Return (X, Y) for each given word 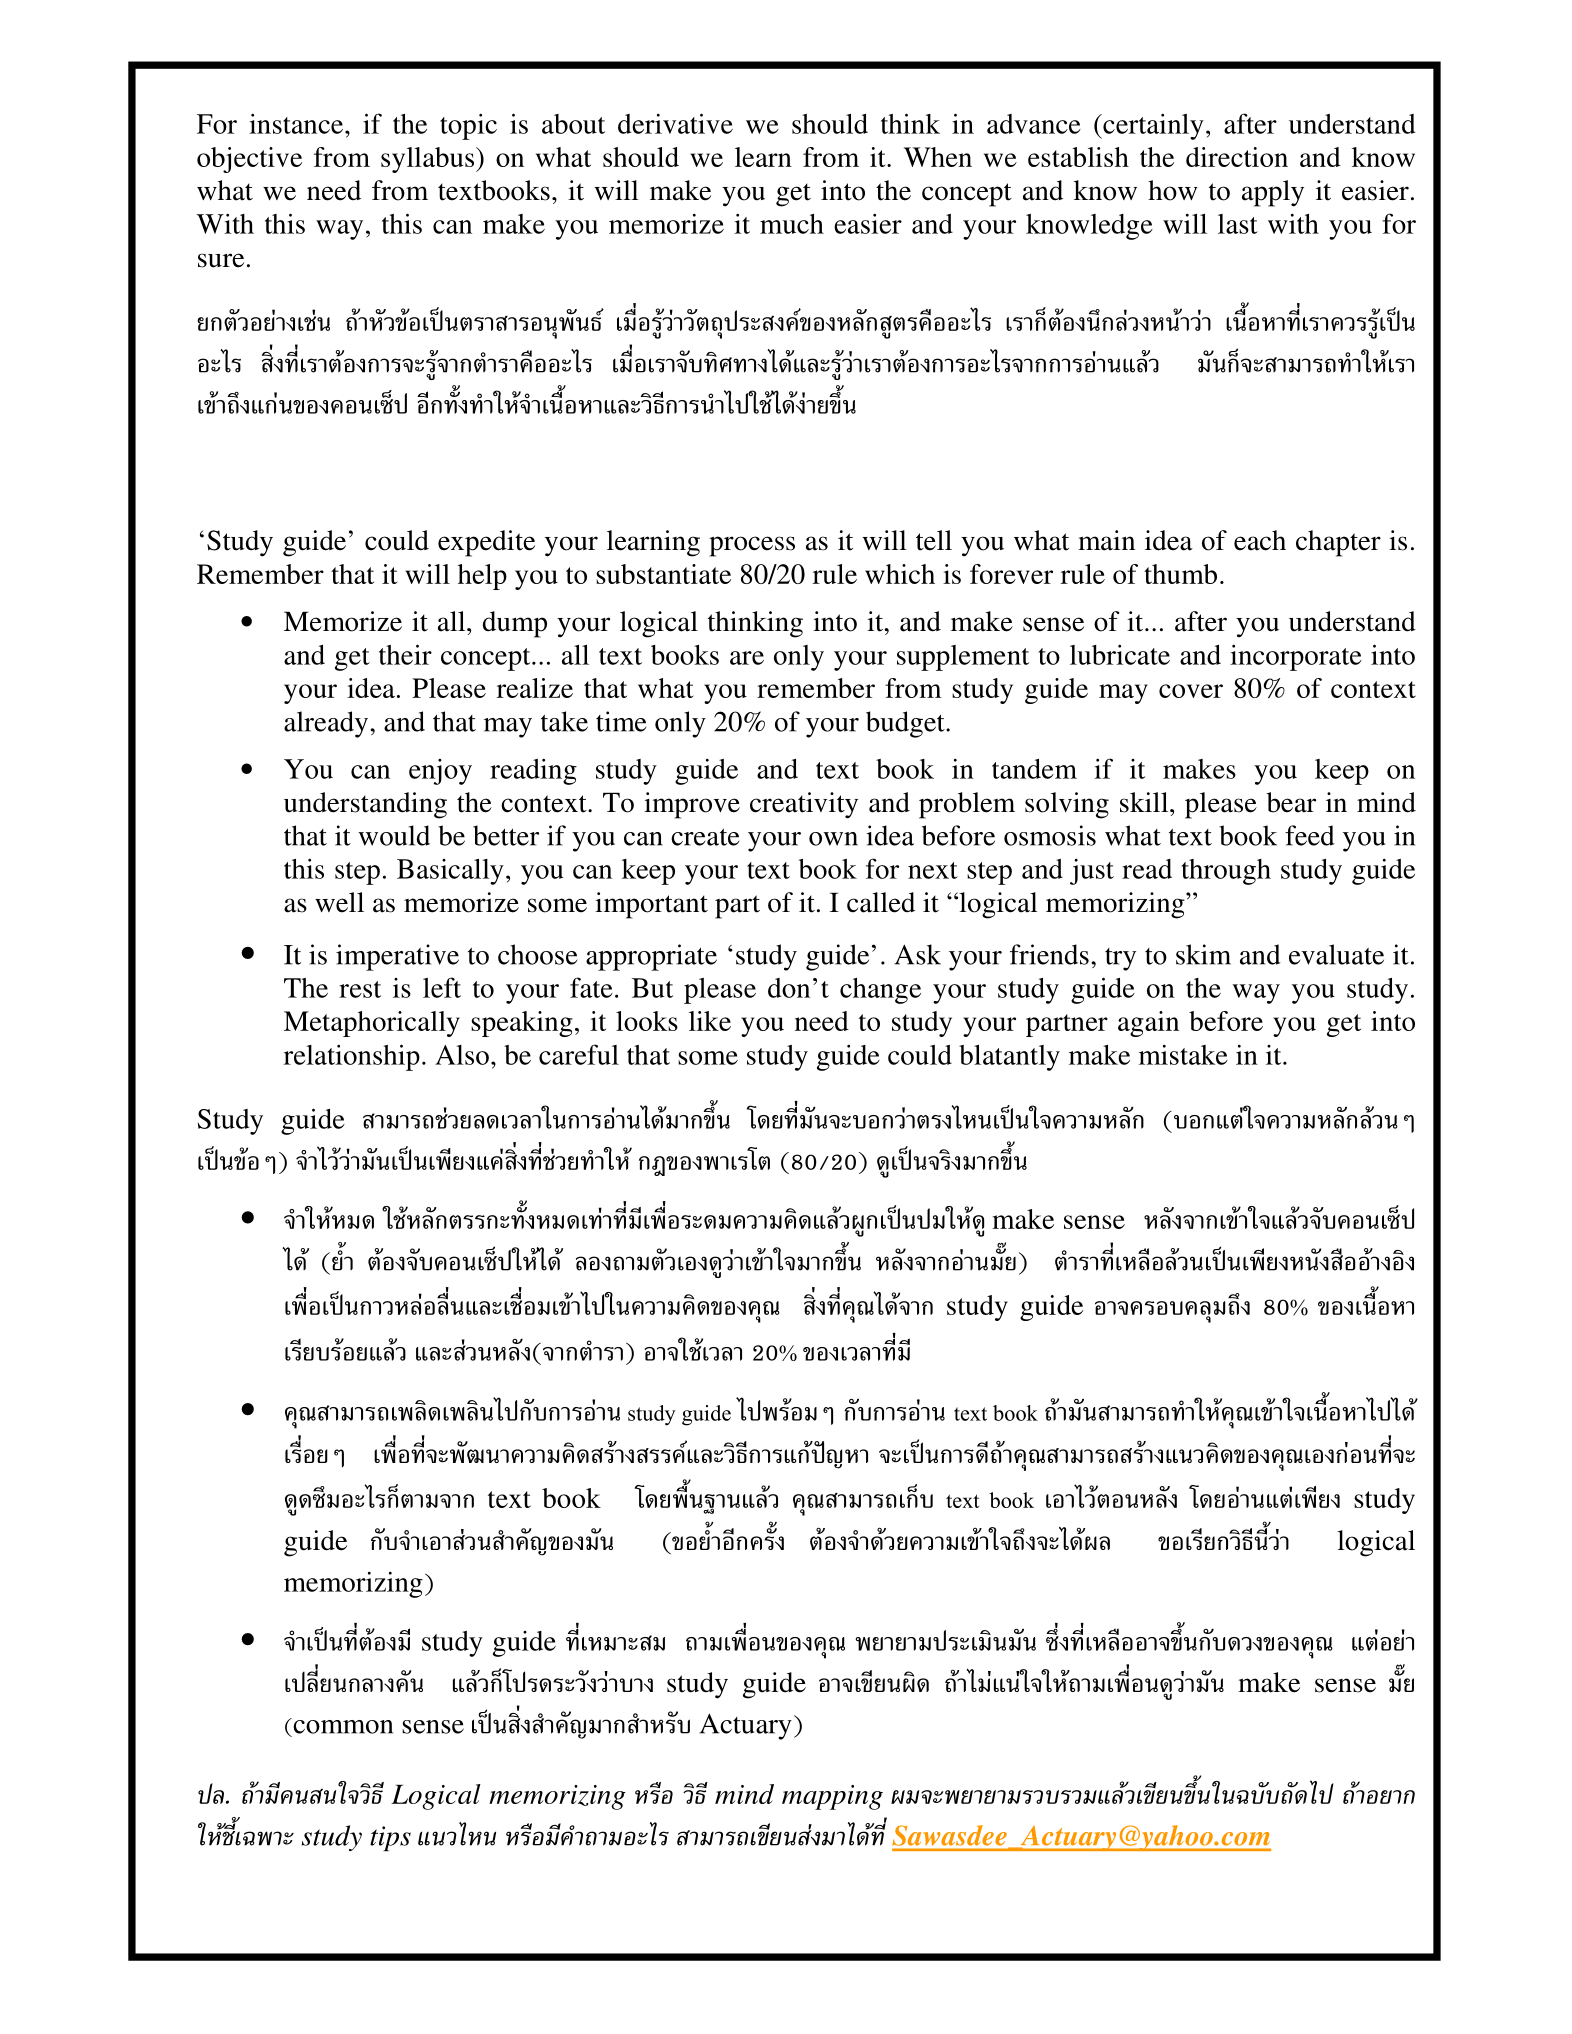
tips (390, 1838)
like (710, 1021)
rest (360, 989)
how (1173, 190)
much (792, 224)
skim (1203, 954)
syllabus (427, 160)
